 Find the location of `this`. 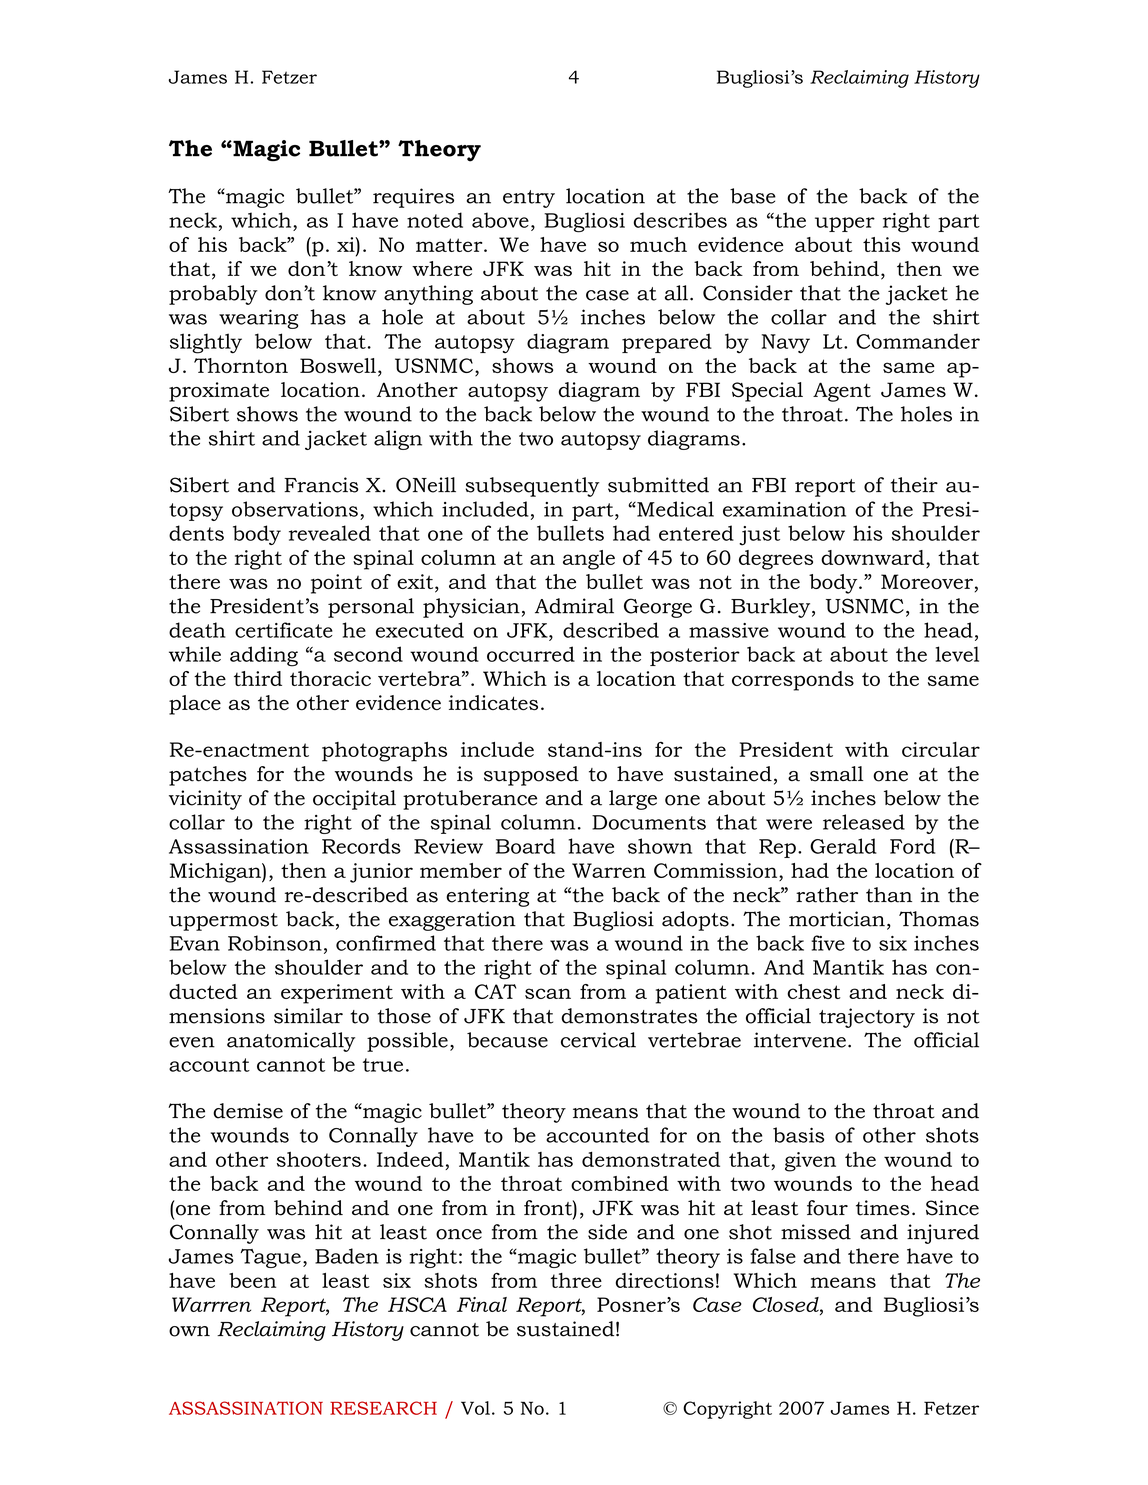

this is located at coordinates (882, 244).
